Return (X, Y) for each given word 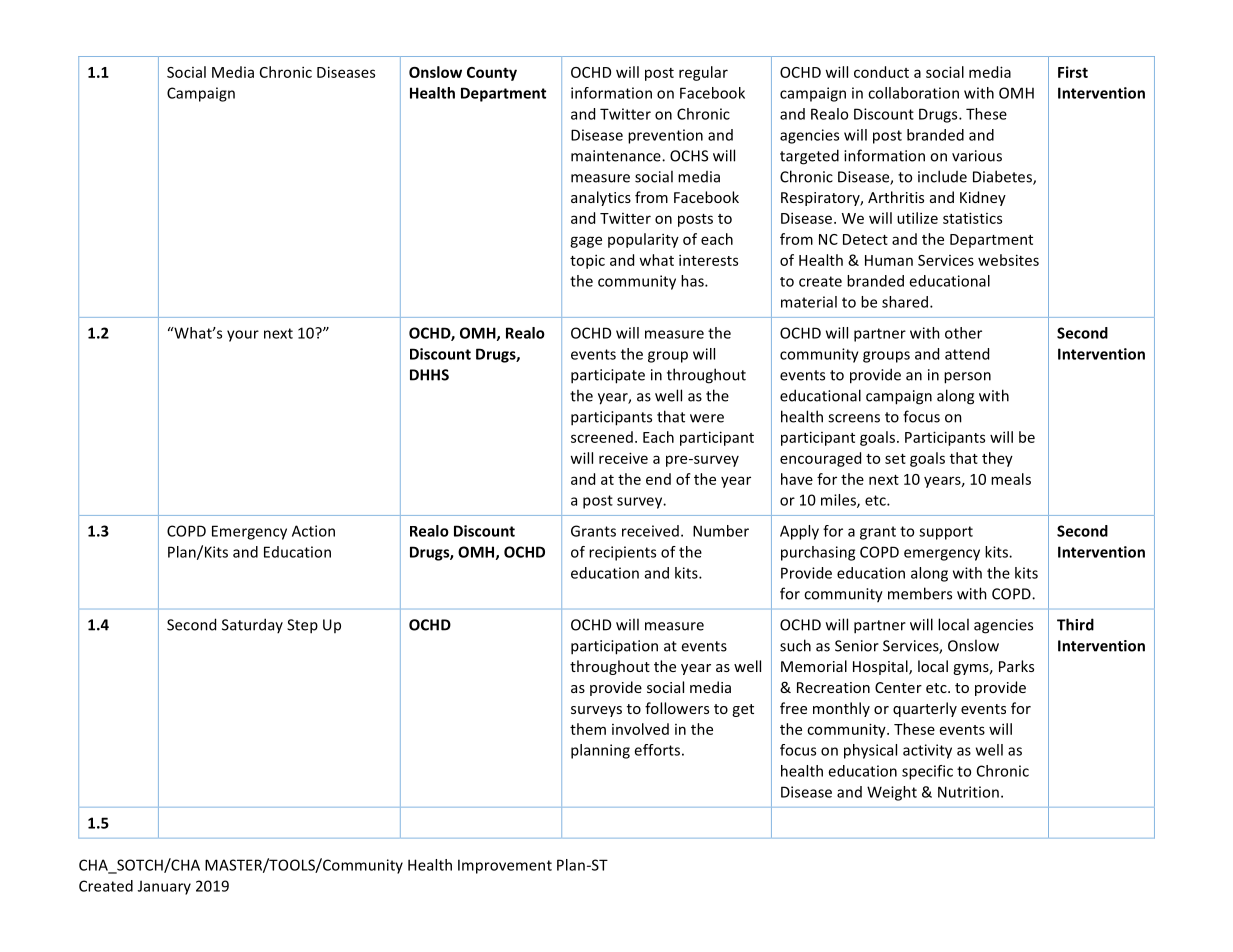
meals (1011, 479)
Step (302, 626)
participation (614, 647)
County (492, 74)
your (243, 336)
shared (906, 302)
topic (587, 261)
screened (602, 437)
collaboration (913, 93)
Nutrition (968, 792)
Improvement (505, 866)
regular (703, 73)
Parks (1016, 666)
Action (313, 531)
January (164, 887)
